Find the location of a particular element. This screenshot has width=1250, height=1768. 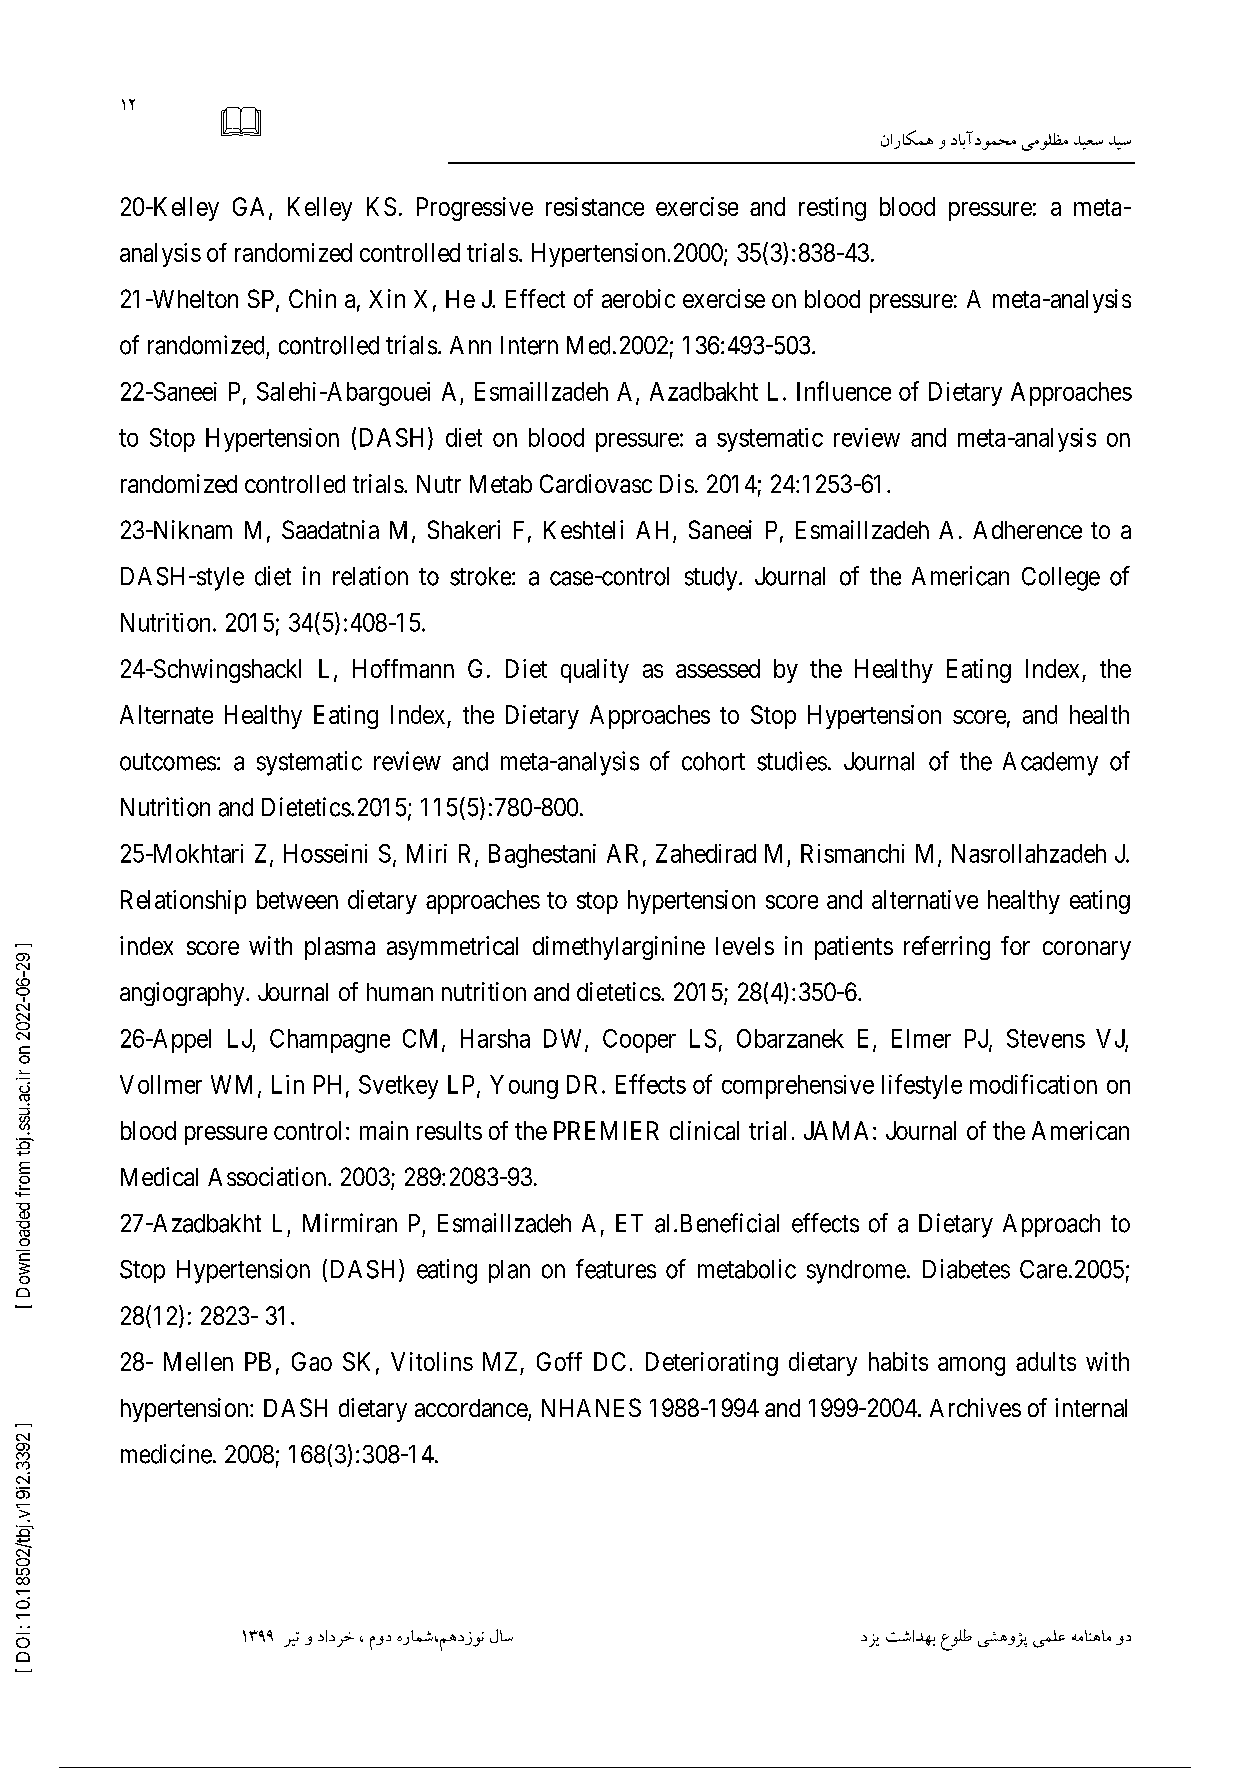

resting is located at coordinates (832, 209).
